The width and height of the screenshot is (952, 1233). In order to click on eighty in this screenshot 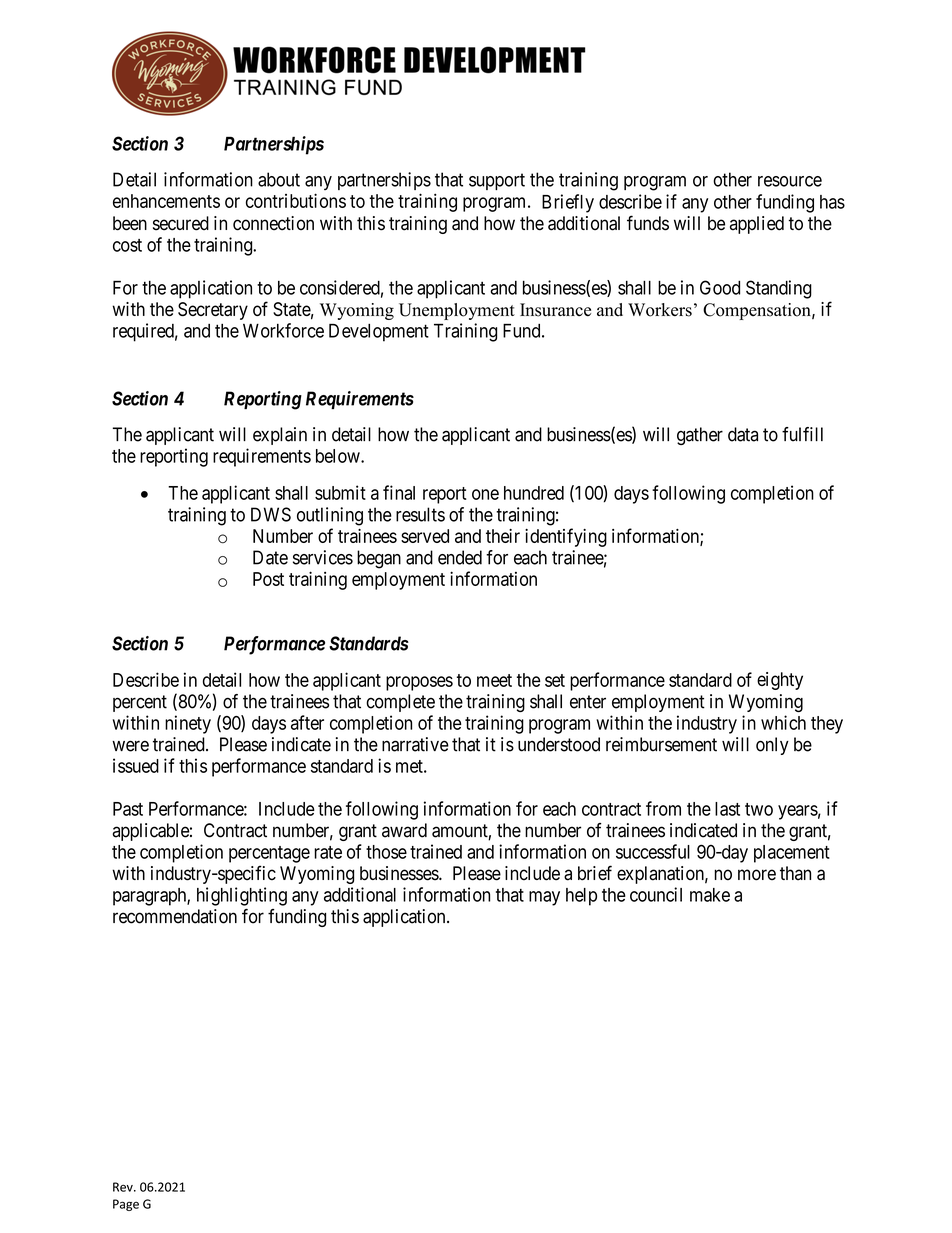, I will do `click(780, 681)`.
